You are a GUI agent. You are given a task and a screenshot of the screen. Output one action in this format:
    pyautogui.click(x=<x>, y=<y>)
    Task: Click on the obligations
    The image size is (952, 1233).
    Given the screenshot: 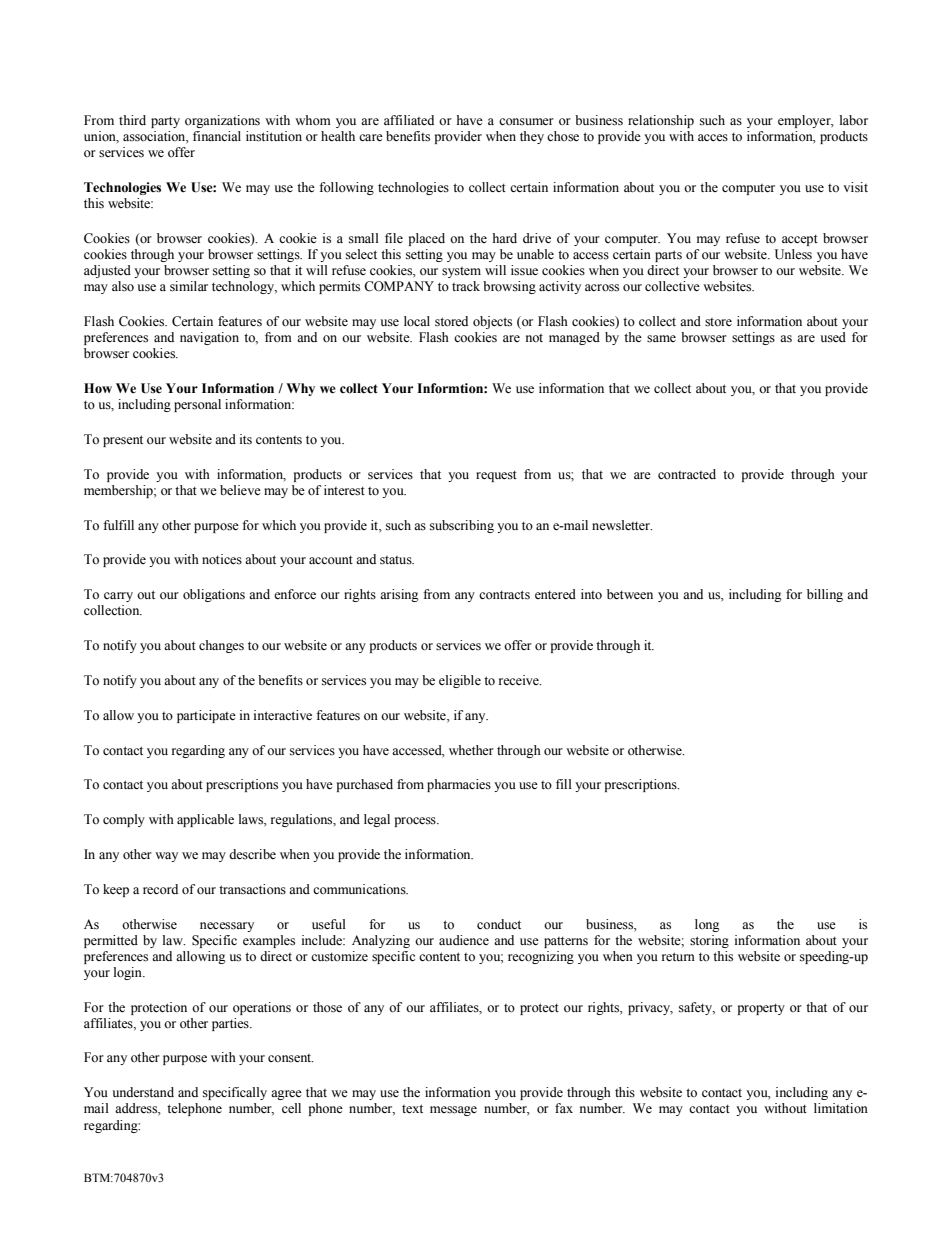 What is the action you would take?
    pyautogui.click(x=214, y=595)
